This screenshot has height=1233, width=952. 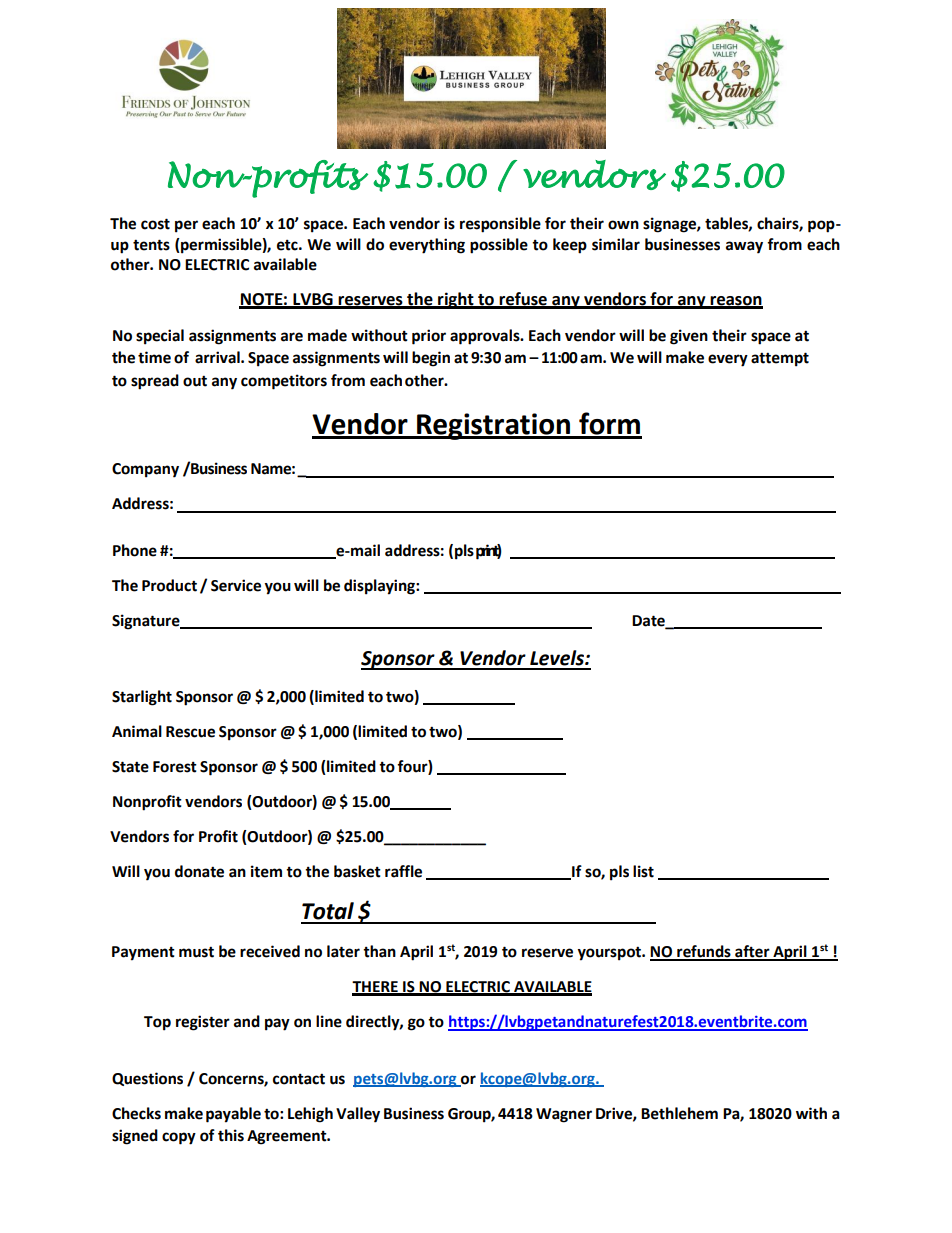 What do you see at coordinates (358, 1115) in the screenshot?
I see `Valley` at bounding box center [358, 1115].
